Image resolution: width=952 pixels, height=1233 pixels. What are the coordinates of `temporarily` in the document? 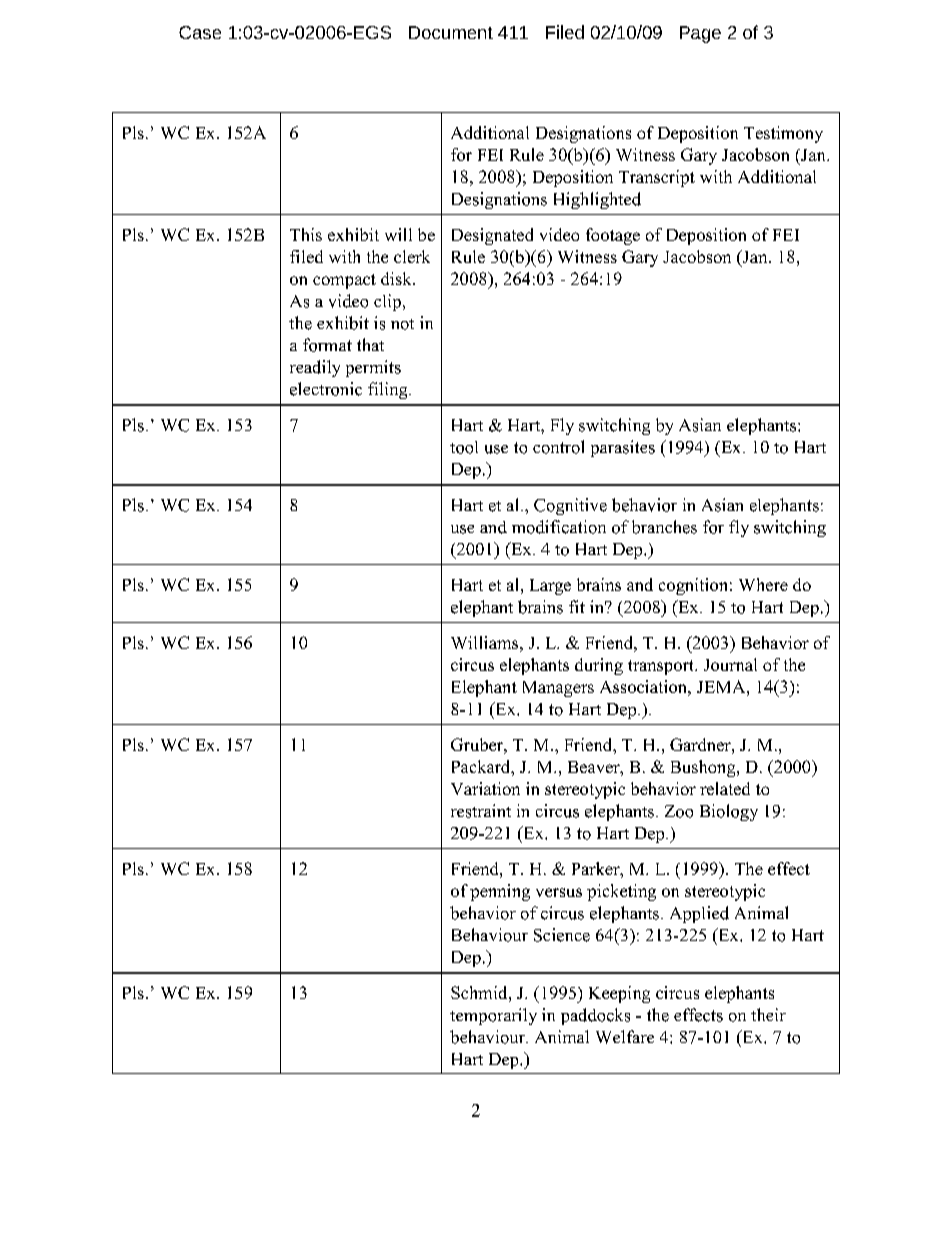 It's located at (493, 1016).
